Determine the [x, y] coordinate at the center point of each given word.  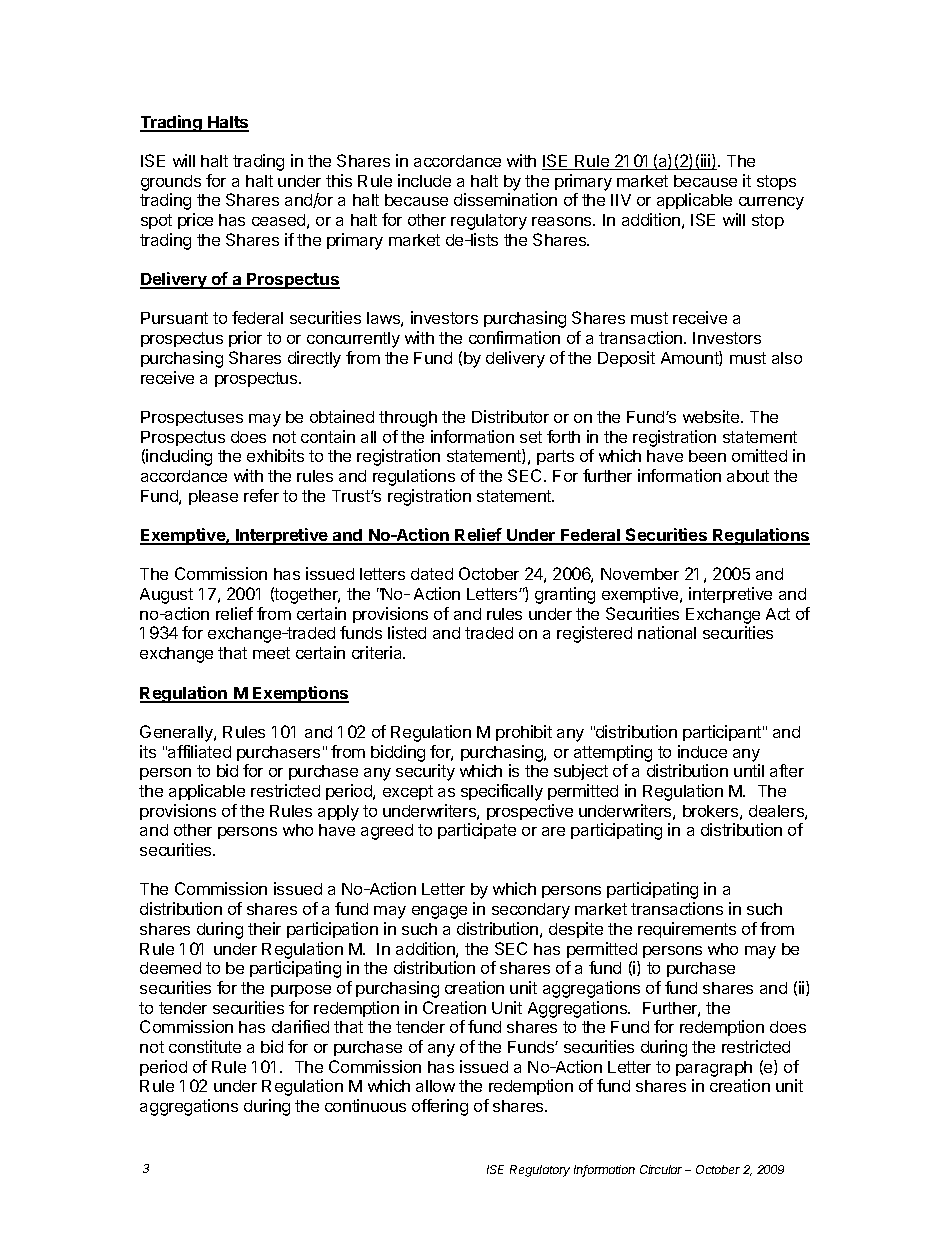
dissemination [505, 199]
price [195, 221]
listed [407, 632]
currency [771, 203]
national [667, 632]
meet [271, 653]
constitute [205, 1046]
